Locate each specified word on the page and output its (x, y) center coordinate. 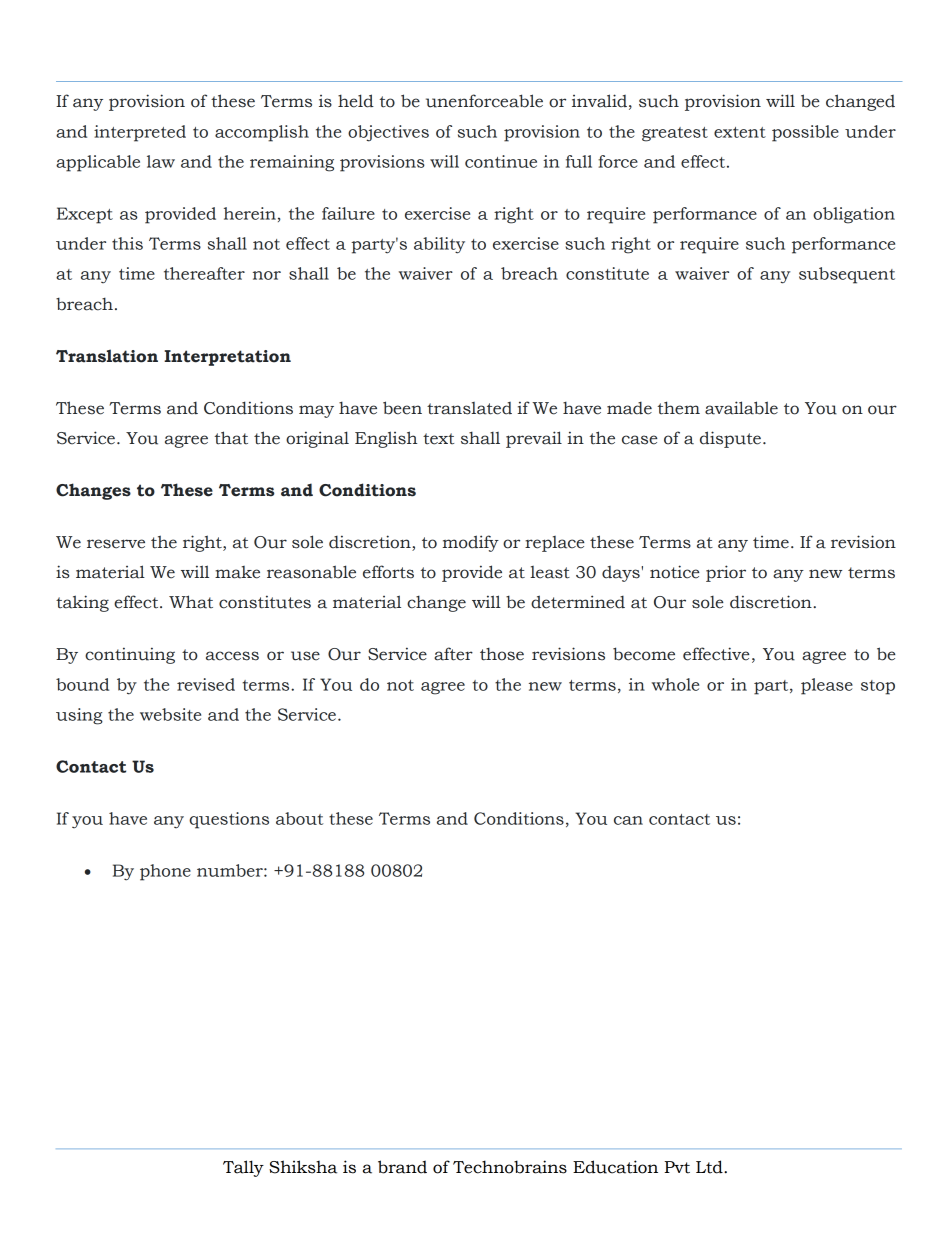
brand (402, 1167)
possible (805, 133)
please (827, 686)
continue (501, 161)
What (191, 602)
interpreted (140, 133)
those (502, 654)
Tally (243, 1168)
